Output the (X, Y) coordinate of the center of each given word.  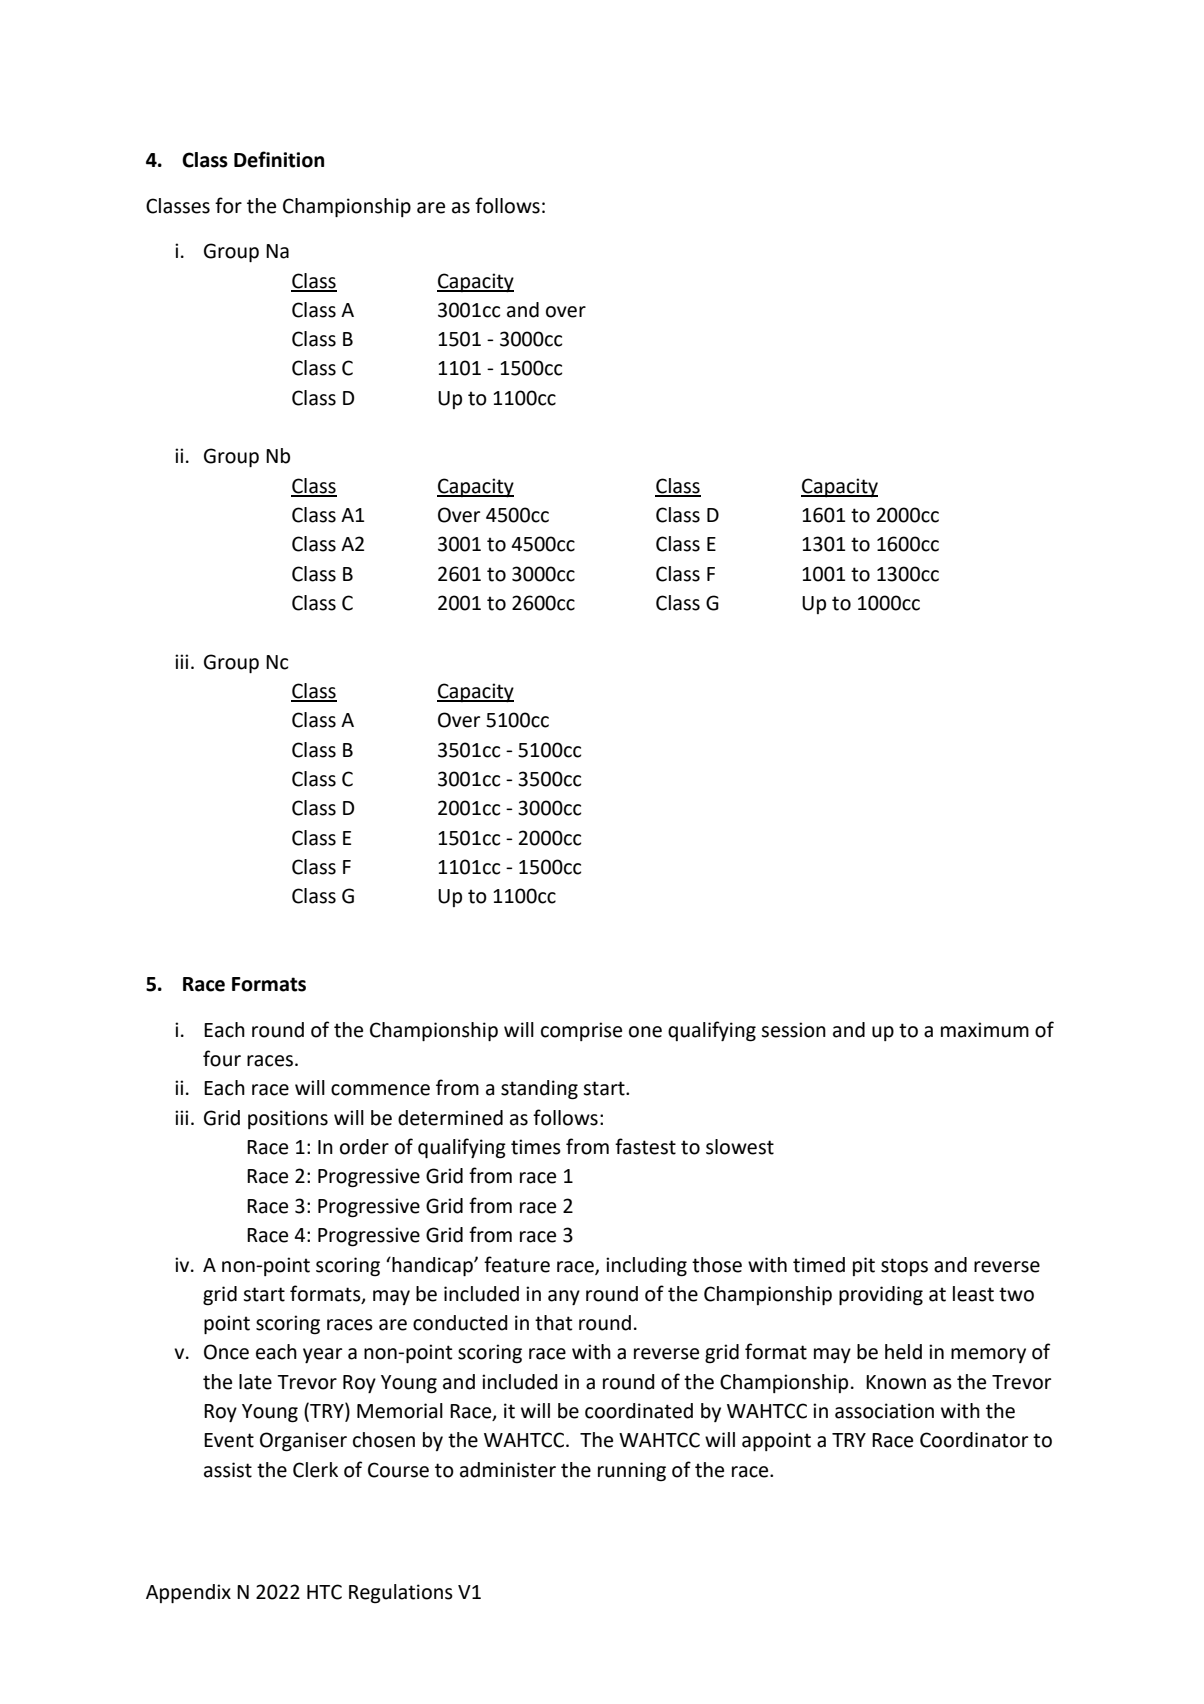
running (632, 1472)
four (222, 1058)
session (793, 1030)
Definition (279, 159)
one (645, 1032)
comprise (581, 1031)
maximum (985, 1030)
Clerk (315, 1470)
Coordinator (974, 1440)
